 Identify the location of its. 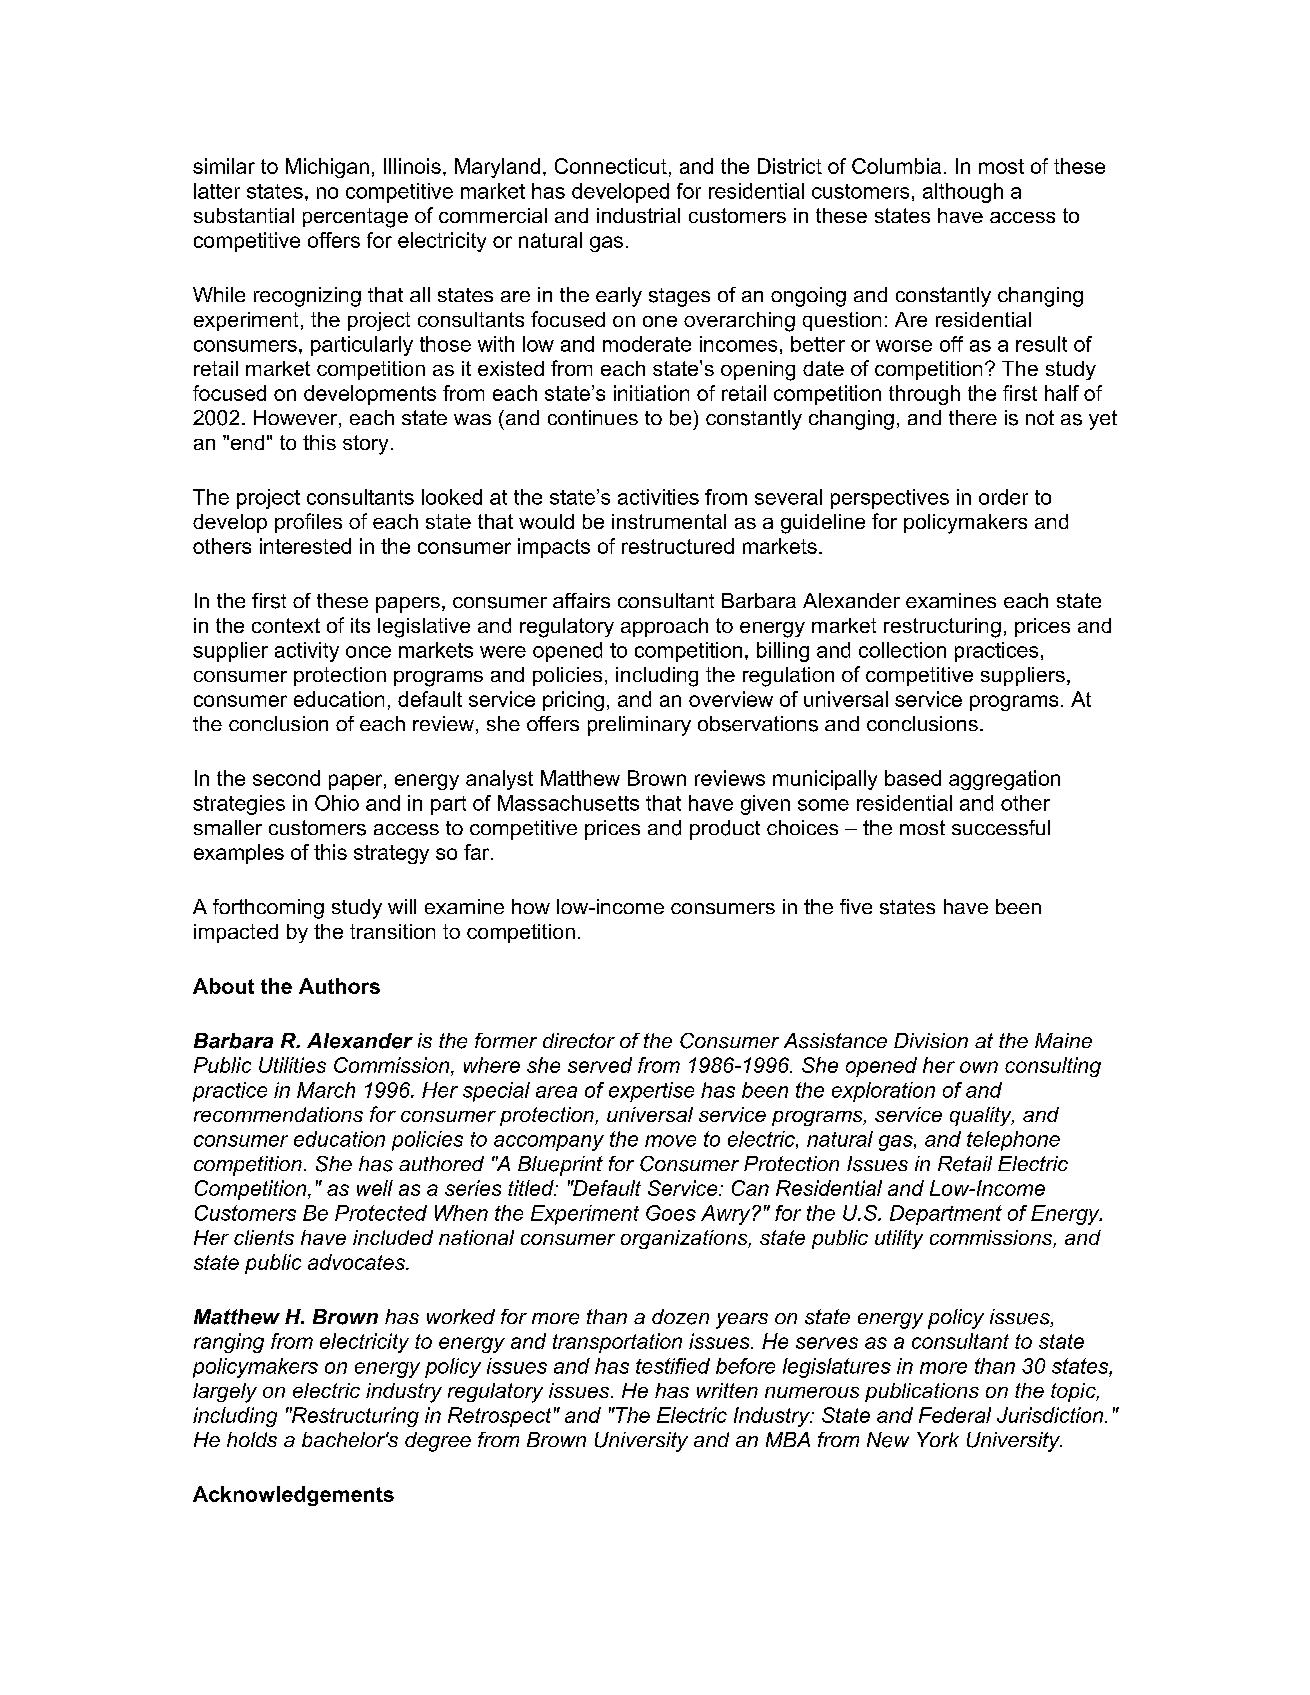
(360, 625).
